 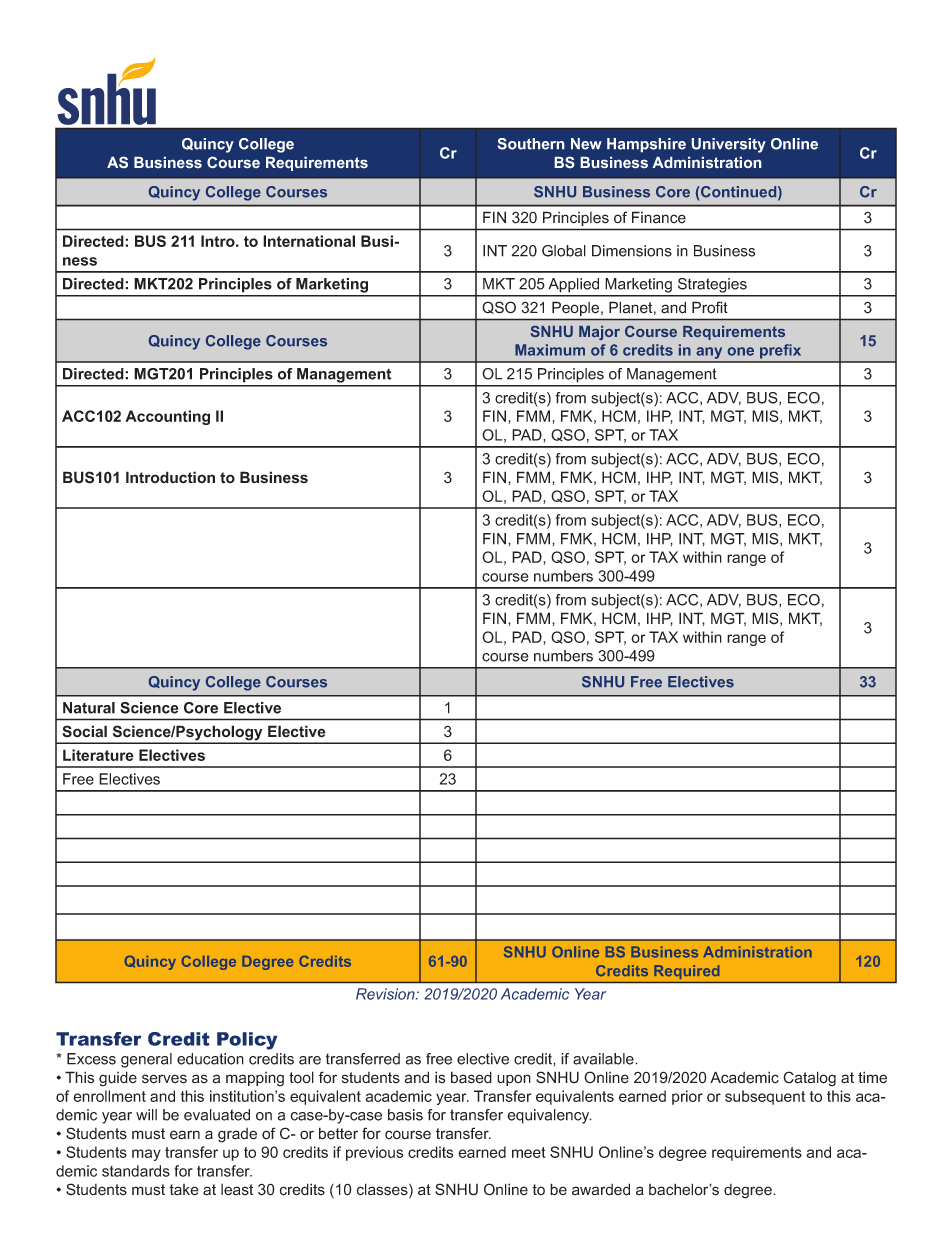 What do you see at coordinates (309, 241) in the screenshot?
I see `International` at bounding box center [309, 241].
